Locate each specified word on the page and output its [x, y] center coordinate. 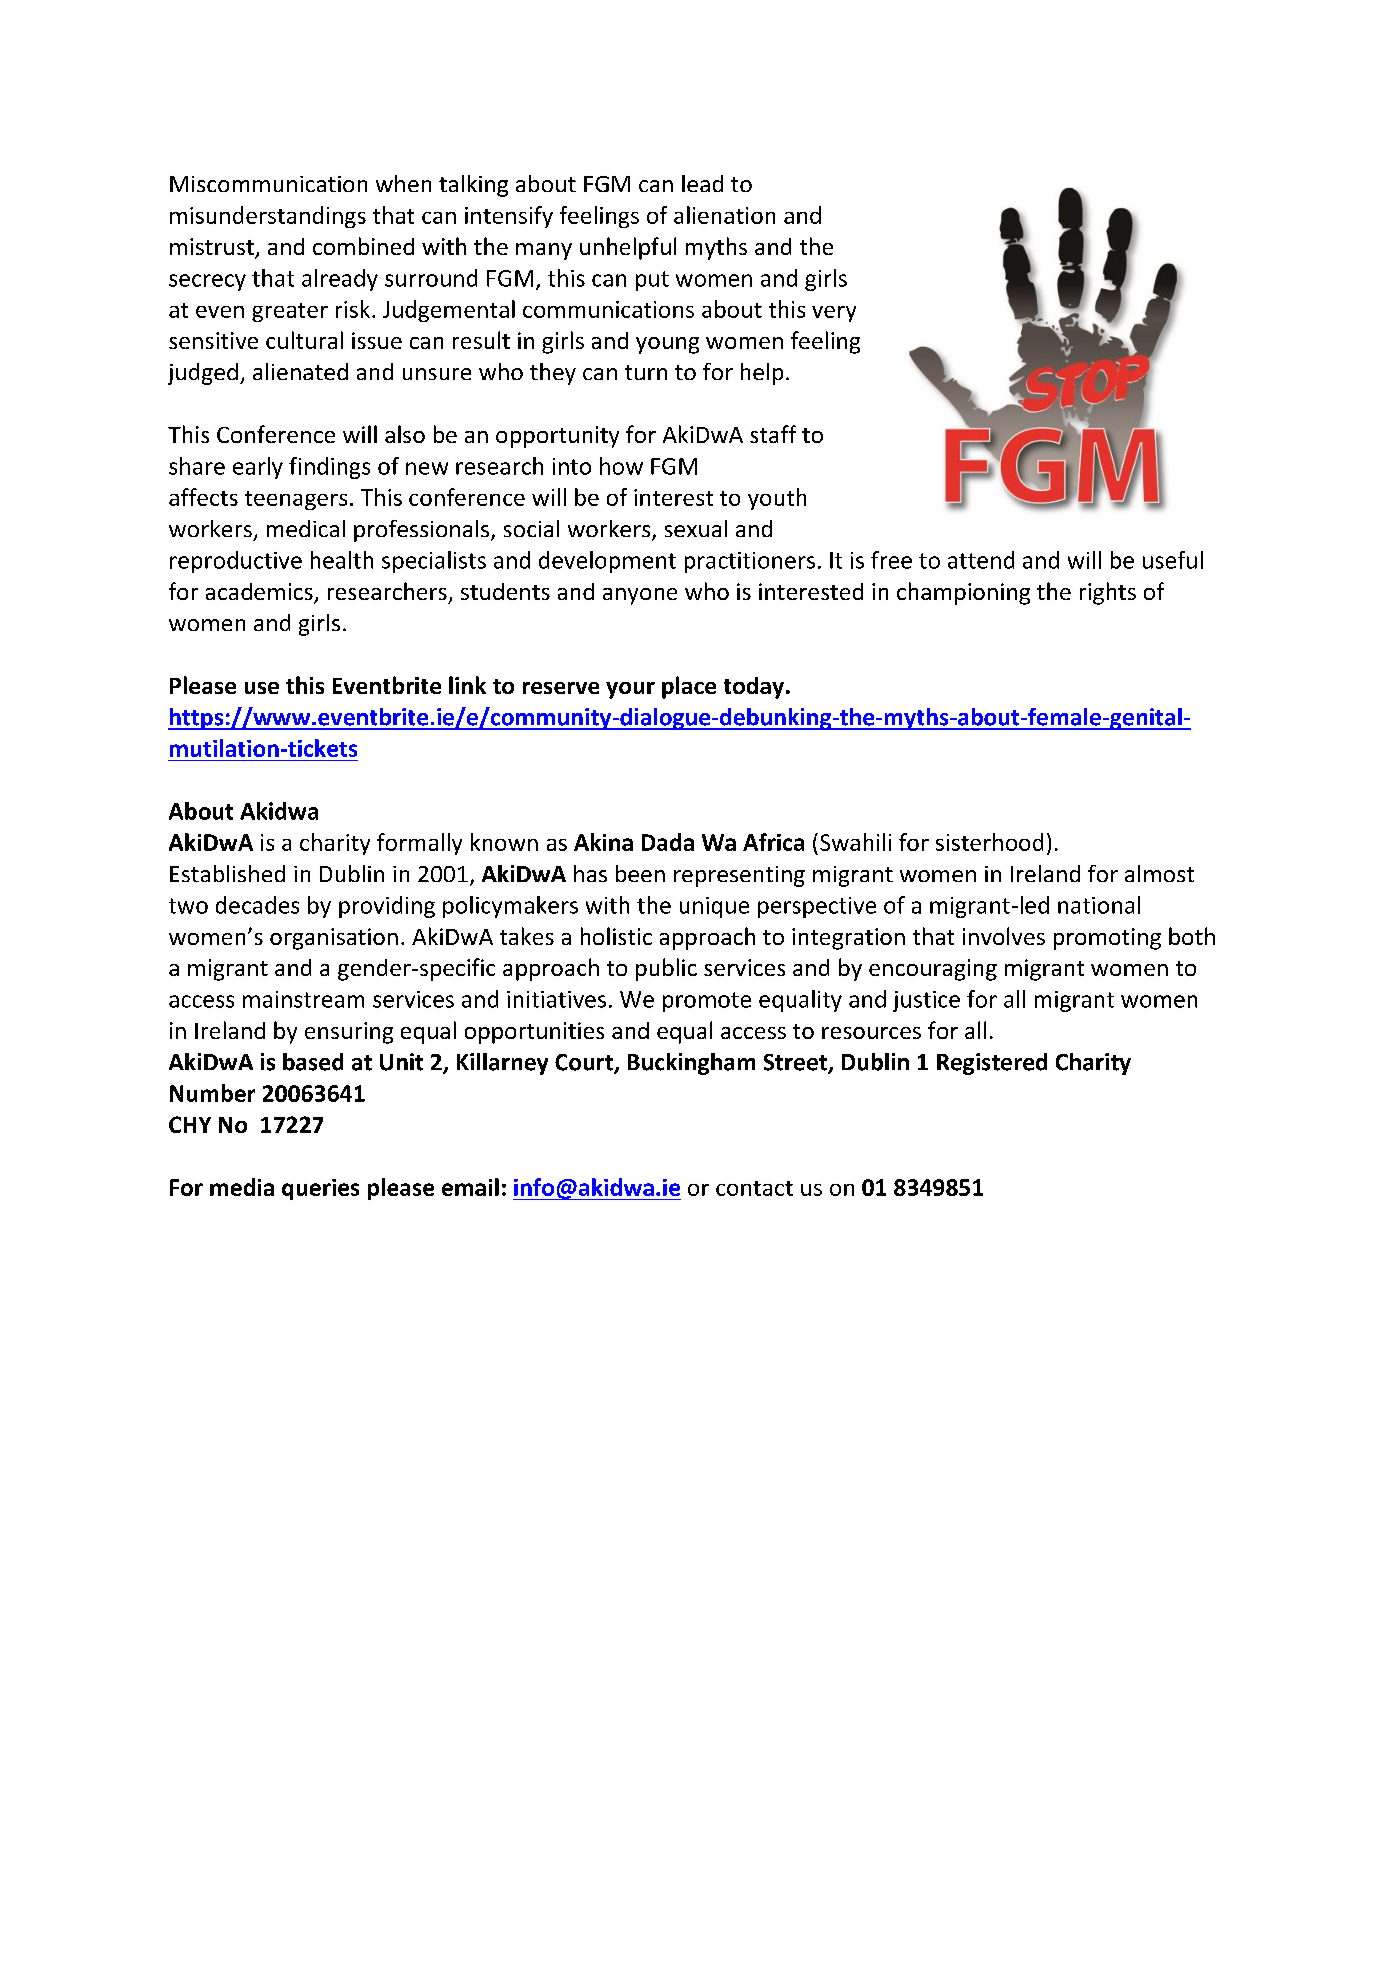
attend [981, 560]
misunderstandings [268, 217]
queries [320, 1189]
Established [227, 873]
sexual [696, 528]
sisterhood [989, 842]
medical [306, 528]
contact [754, 1188]
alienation [724, 215]
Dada [668, 842]
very [834, 314]
